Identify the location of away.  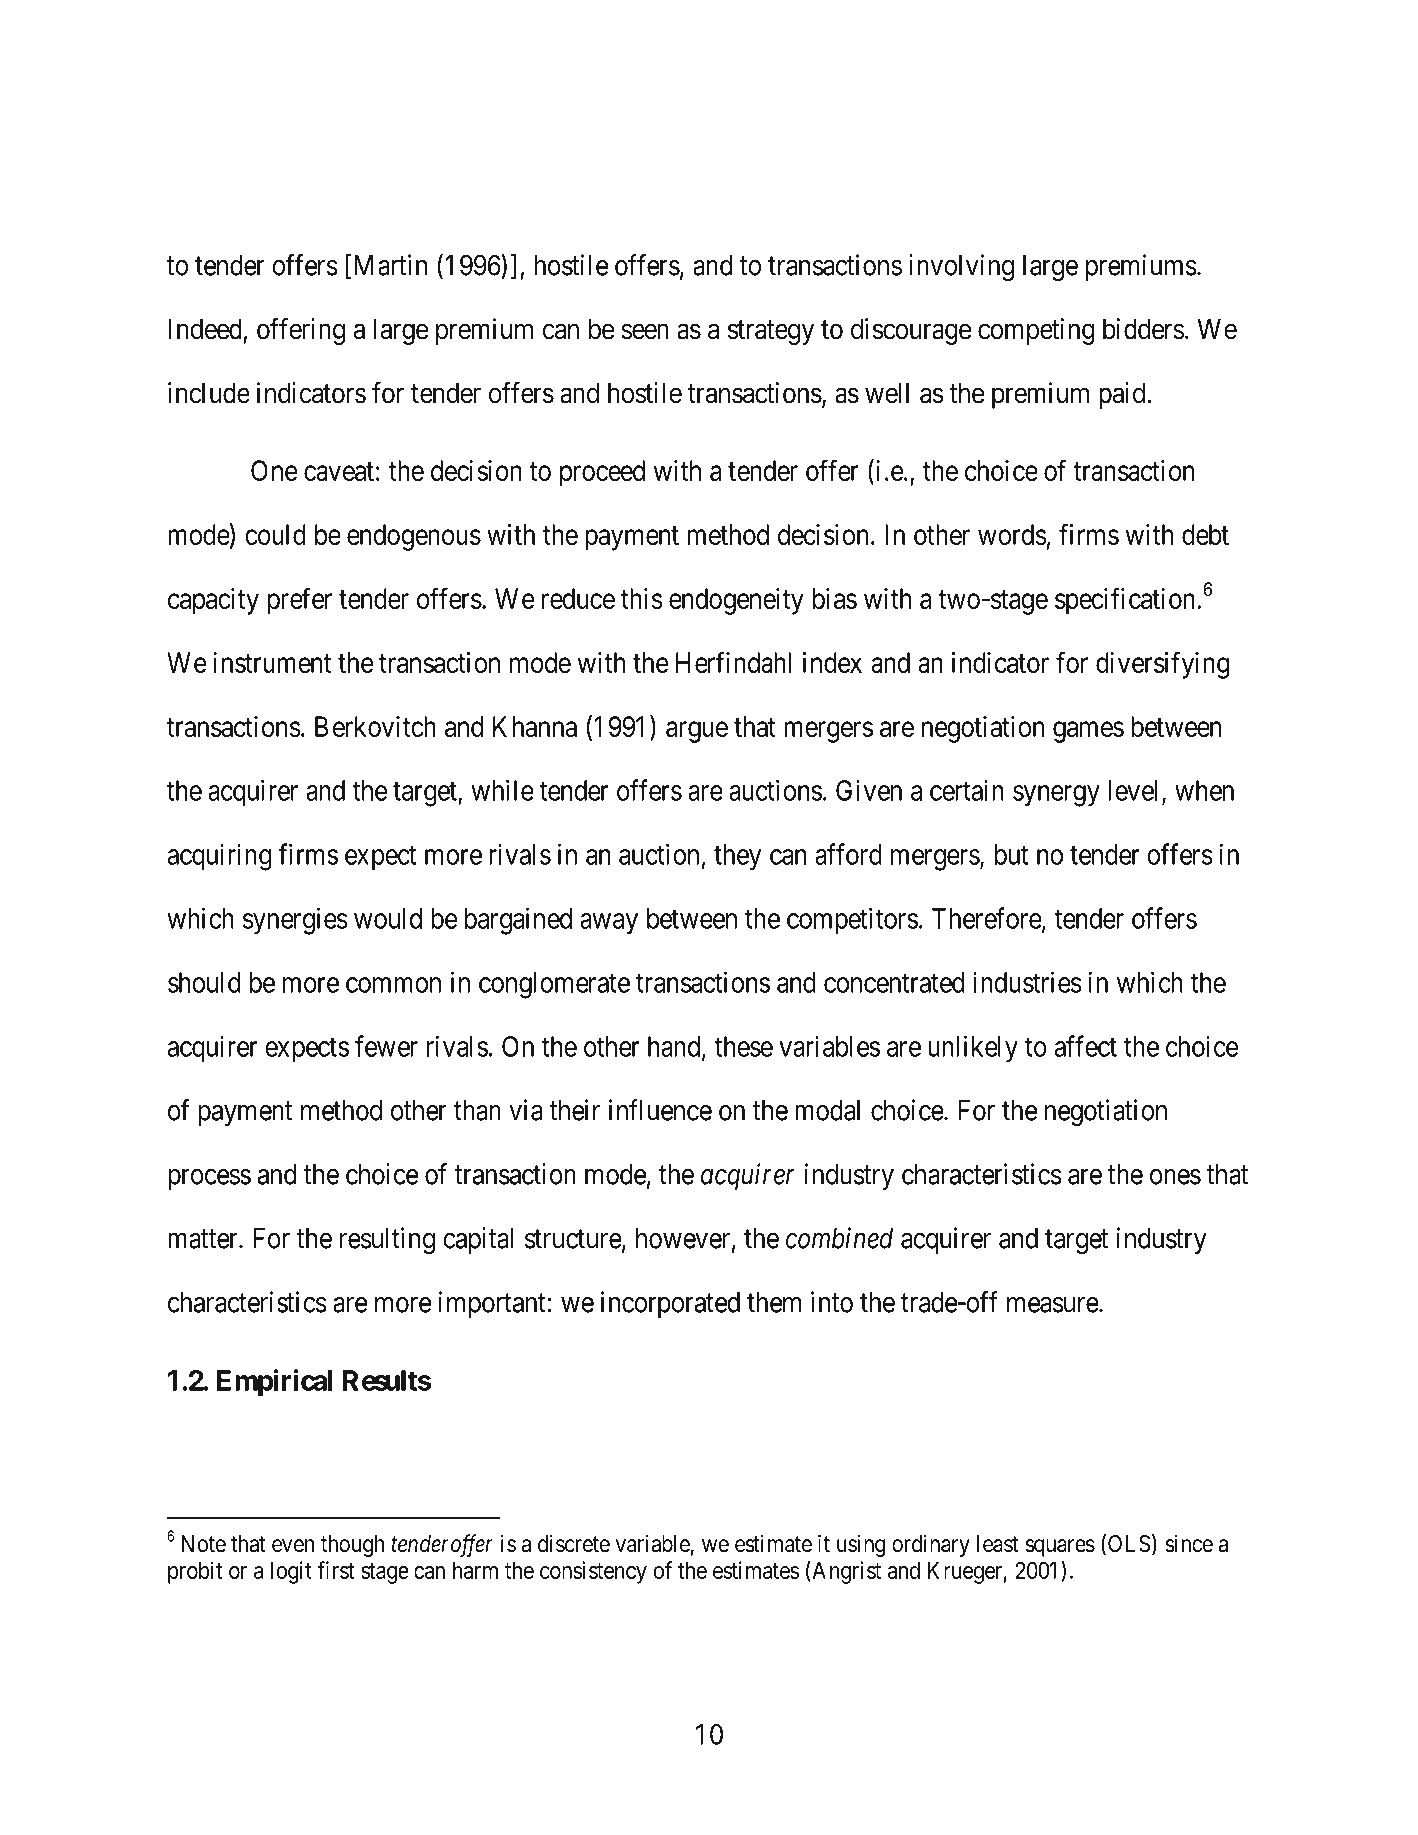
(609, 924).
